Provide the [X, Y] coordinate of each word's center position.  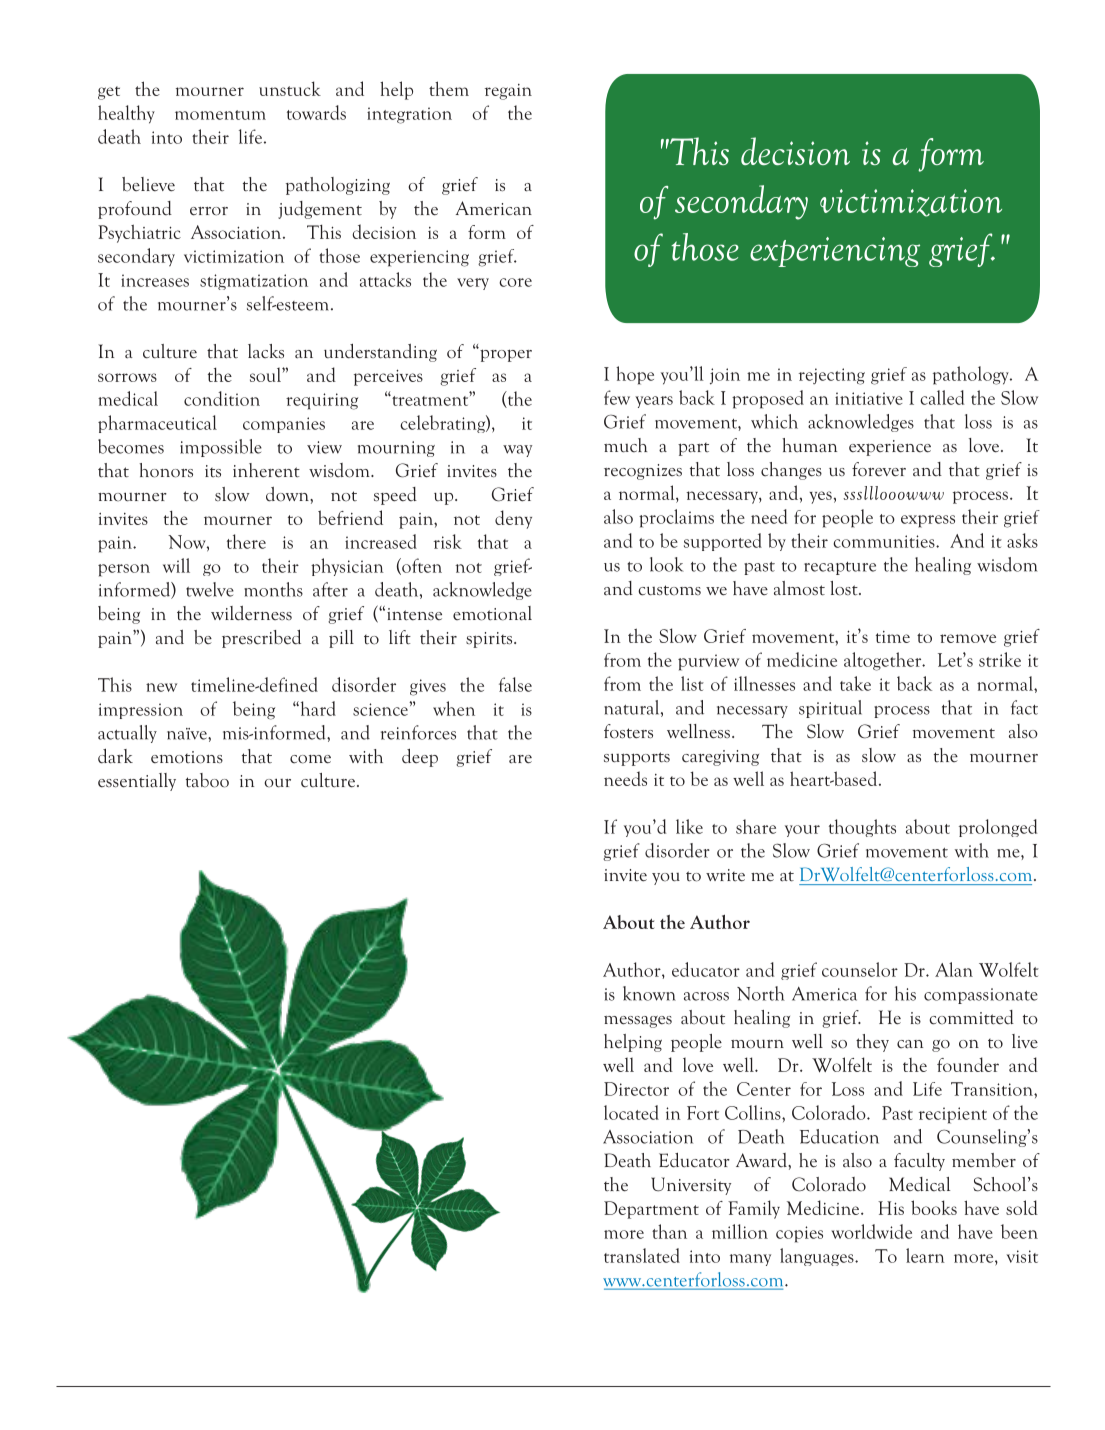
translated [642, 1255]
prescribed [261, 639]
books [934, 1207]
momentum [220, 115]
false [515, 684]
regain [508, 92]
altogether [884, 661]
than [669, 1231]
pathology [972, 375]
